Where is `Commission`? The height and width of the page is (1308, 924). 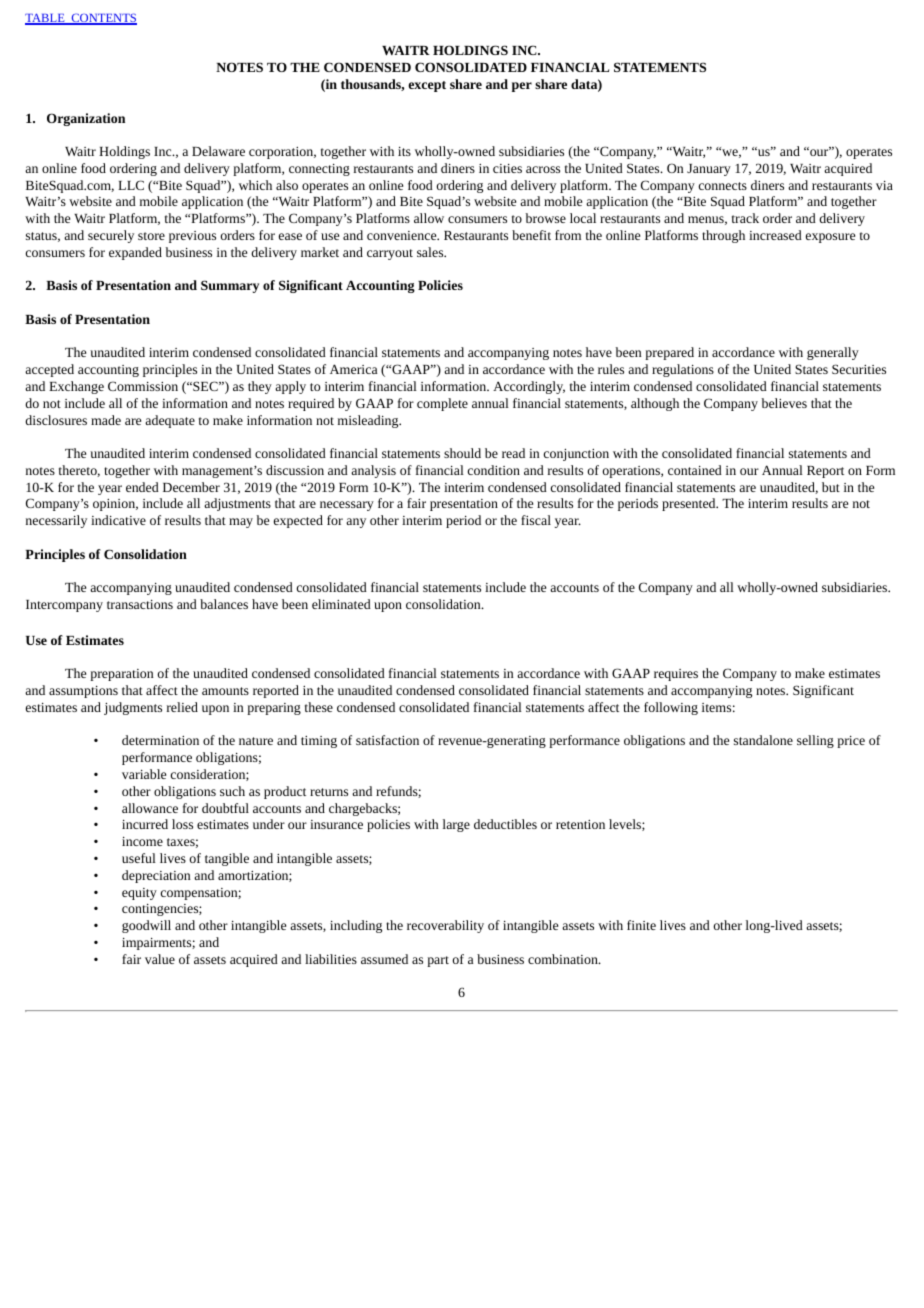
Commission is located at coordinates (143, 386).
